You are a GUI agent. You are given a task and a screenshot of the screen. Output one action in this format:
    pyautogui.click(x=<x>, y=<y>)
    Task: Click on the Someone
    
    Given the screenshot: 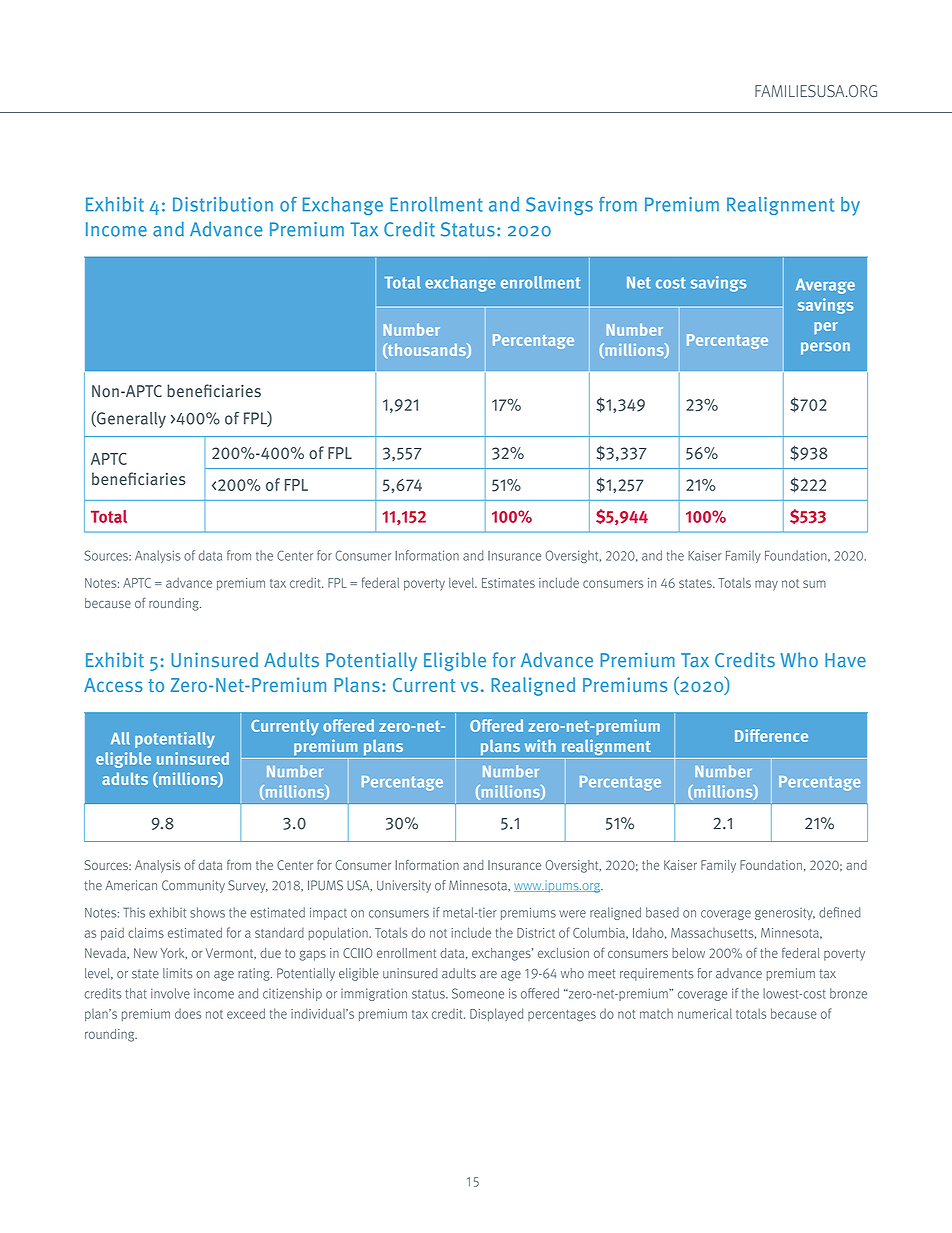 What is the action you would take?
    pyautogui.click(x=478, y=993)
